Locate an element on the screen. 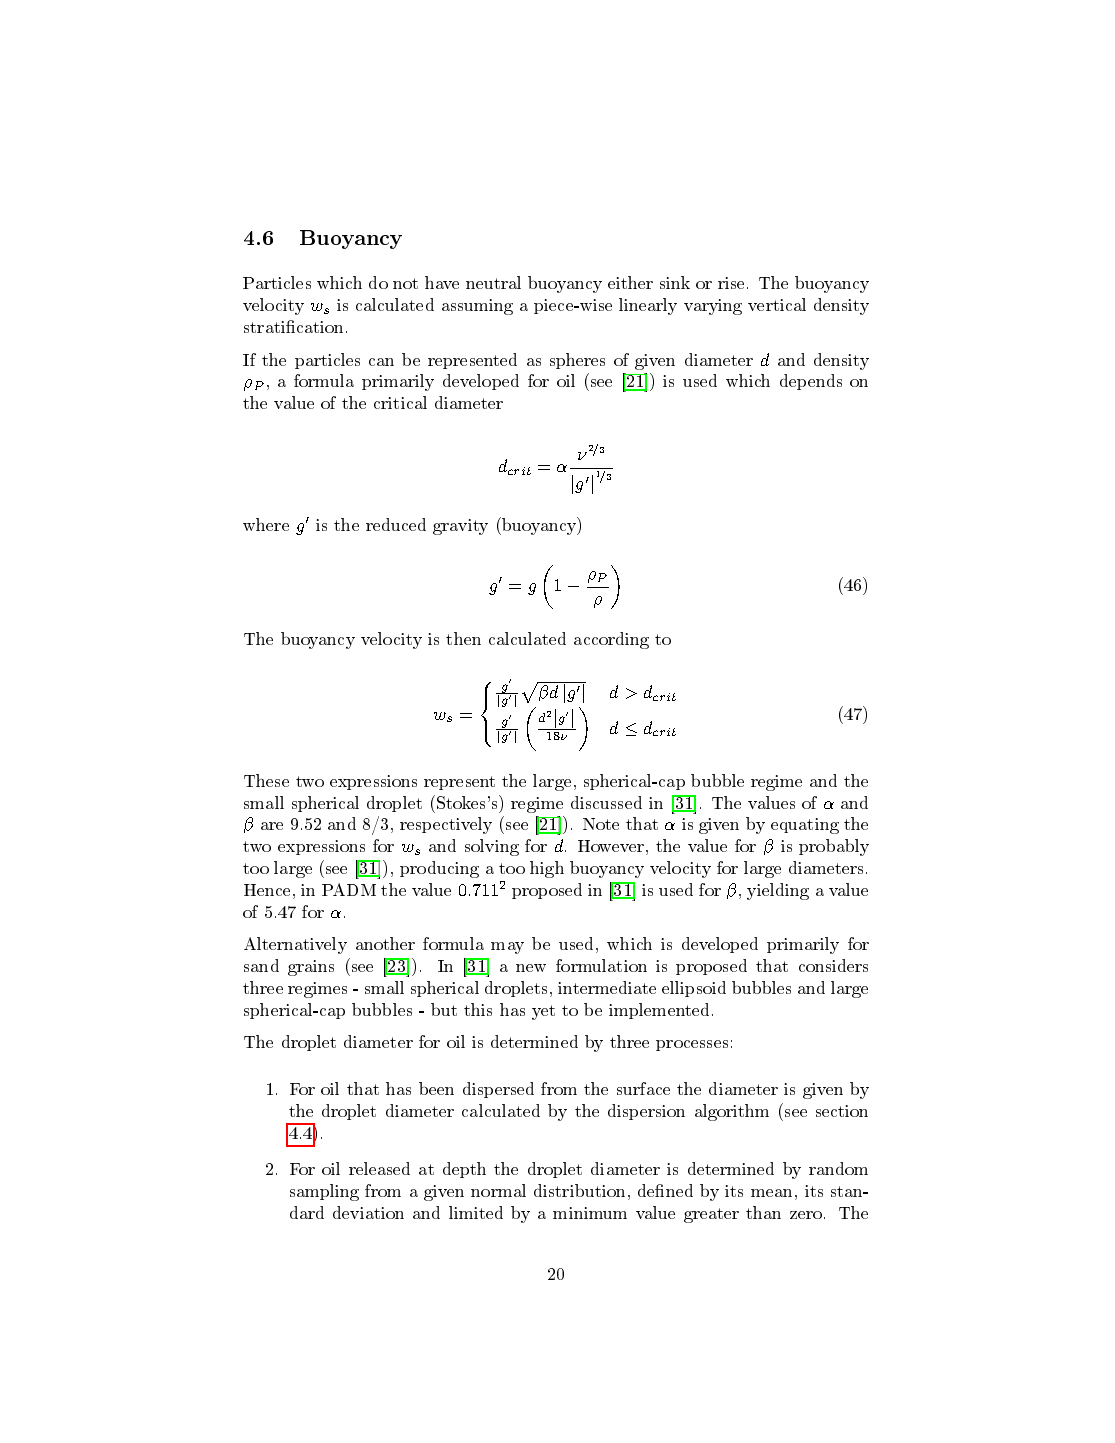 The width and height of the screenshot is (1115, 1443). grains is located at coordinates (311, 968).
